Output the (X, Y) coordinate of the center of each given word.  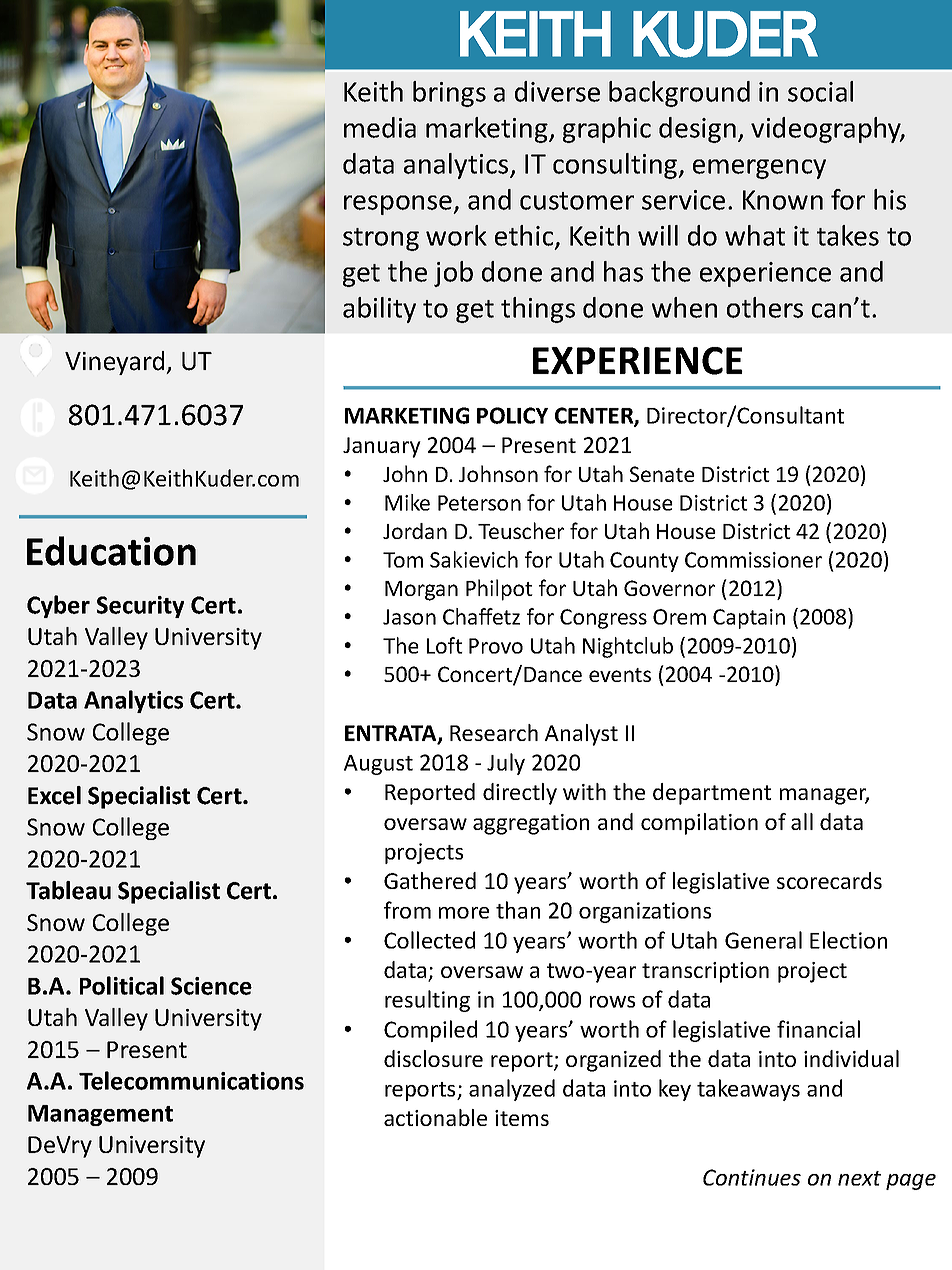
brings (449, 94)
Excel (54, 795)
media (380, 127)
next (859, 1178)
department (712, 794)
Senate (662, 474)
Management (100, 1115)
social (820, 91)
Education (111, 551)
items (522, 1118)
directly (520, 794)
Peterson (479, 503)
